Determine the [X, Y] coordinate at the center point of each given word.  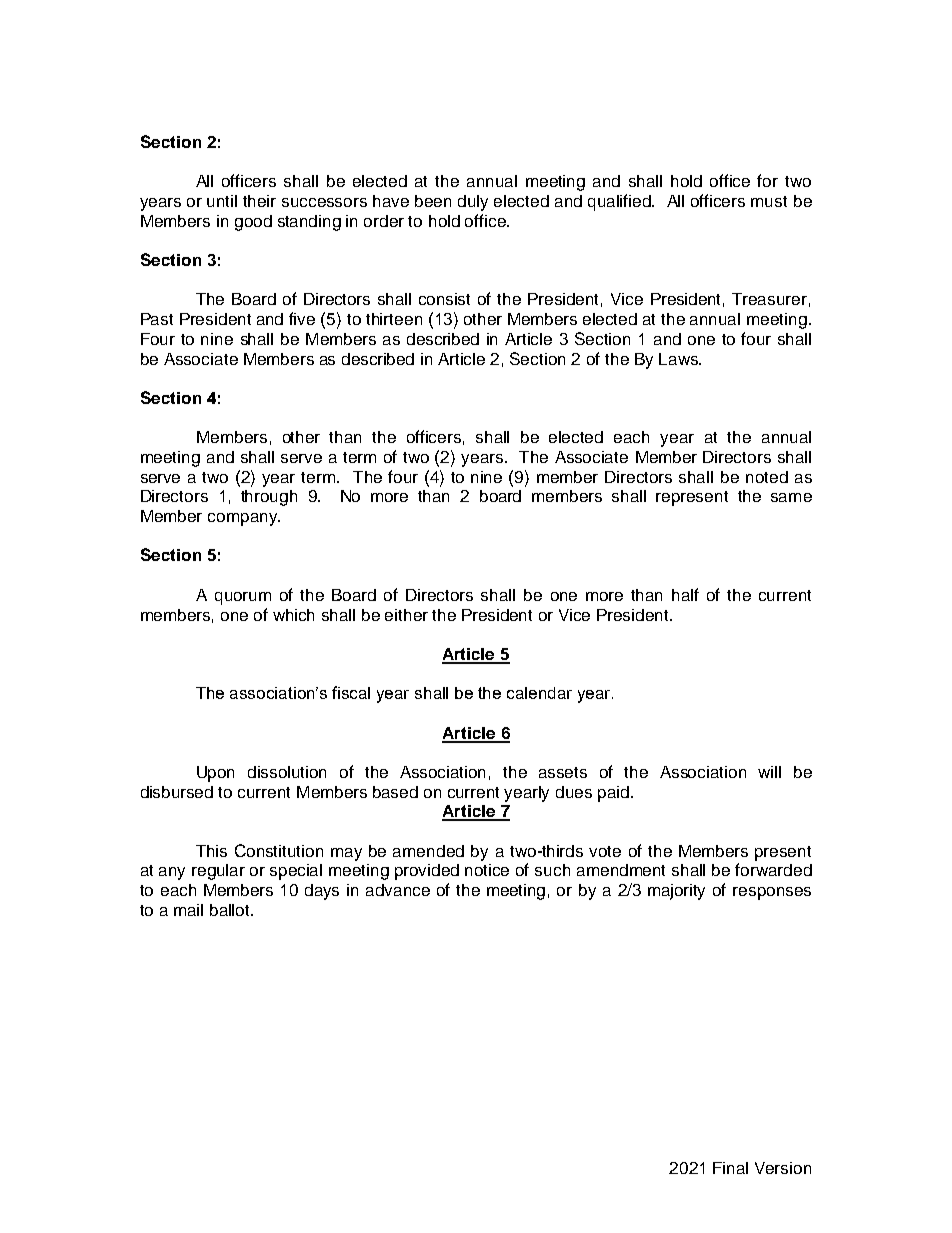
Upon [215, 774]
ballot [231, 910]
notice [487, 870]
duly [473, 203]
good [253, 223]
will [769, 772]
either [406, 615]
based [395, 792]
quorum [243, 598]
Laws [679, 359]
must [769, 201]
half [685, 594]
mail [188, 910]
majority [676, 892]
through [269, 498]
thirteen [394, 319]
